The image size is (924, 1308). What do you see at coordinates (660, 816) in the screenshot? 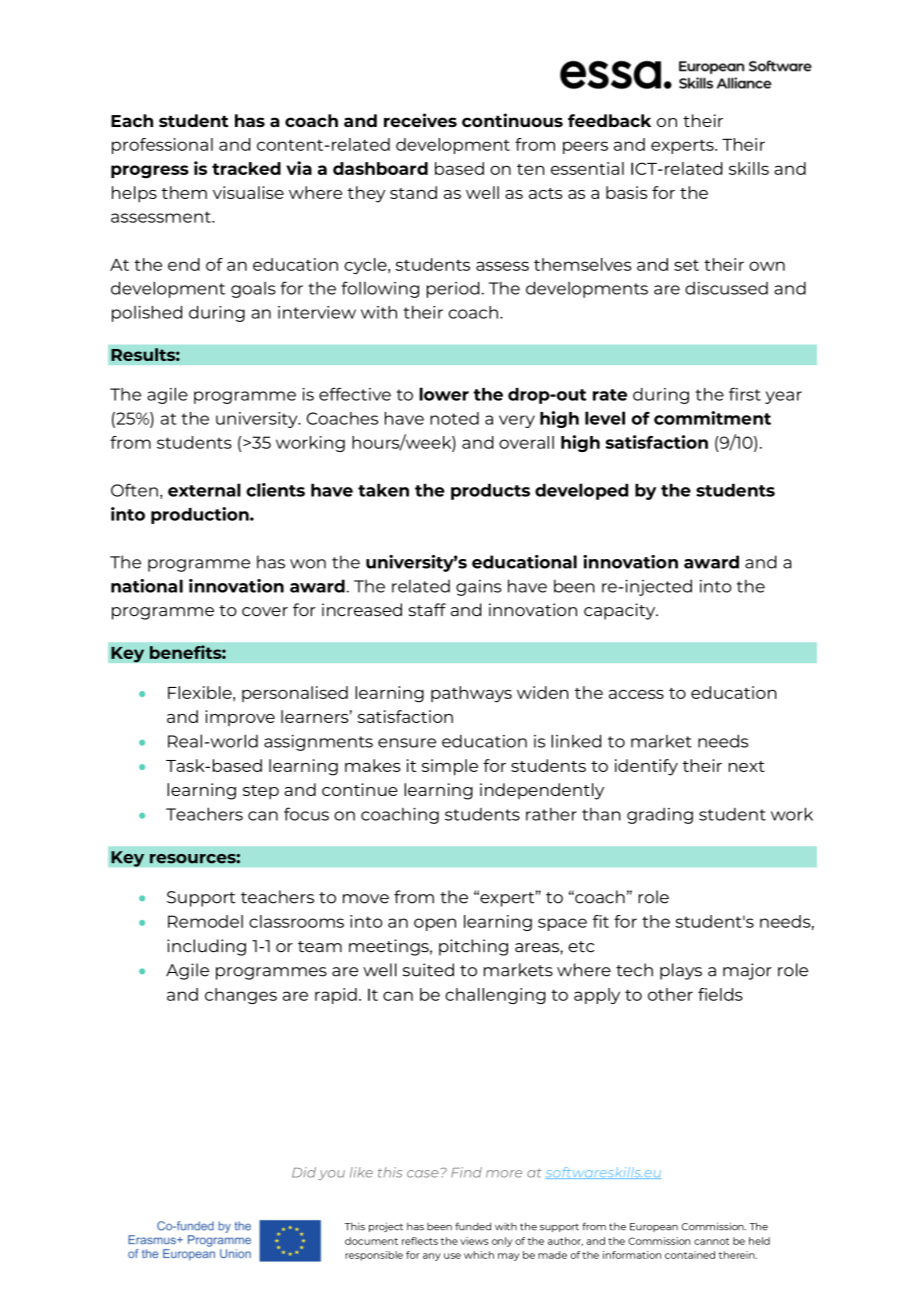
I see `grading` at bounding box center [660, 816].
